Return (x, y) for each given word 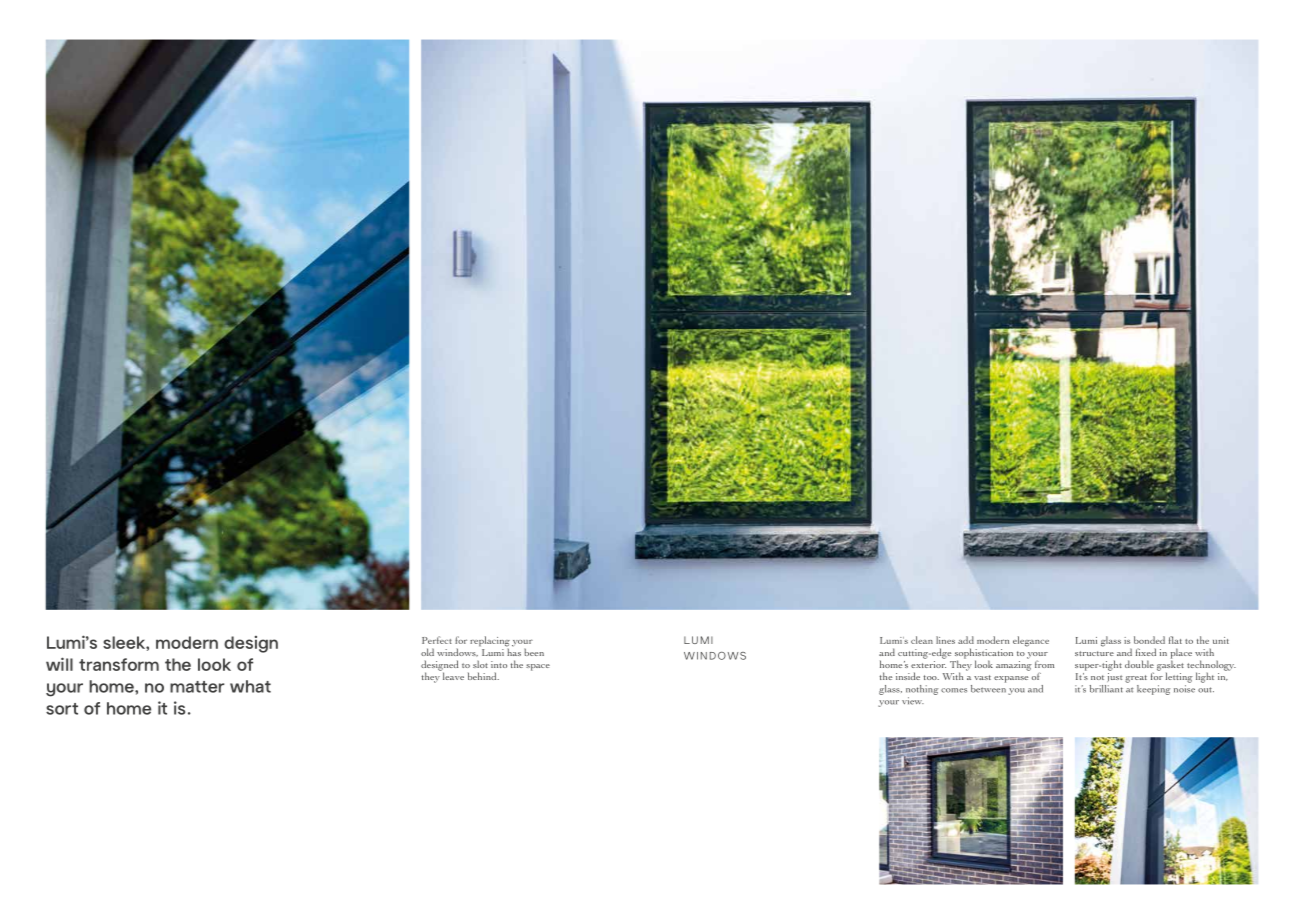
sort (62, 709)
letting (1179, 677)
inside (908, 676)
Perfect (437, 640)
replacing (490, 642)
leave (452, 675)
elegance (1031, 641)
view (913, 701)
